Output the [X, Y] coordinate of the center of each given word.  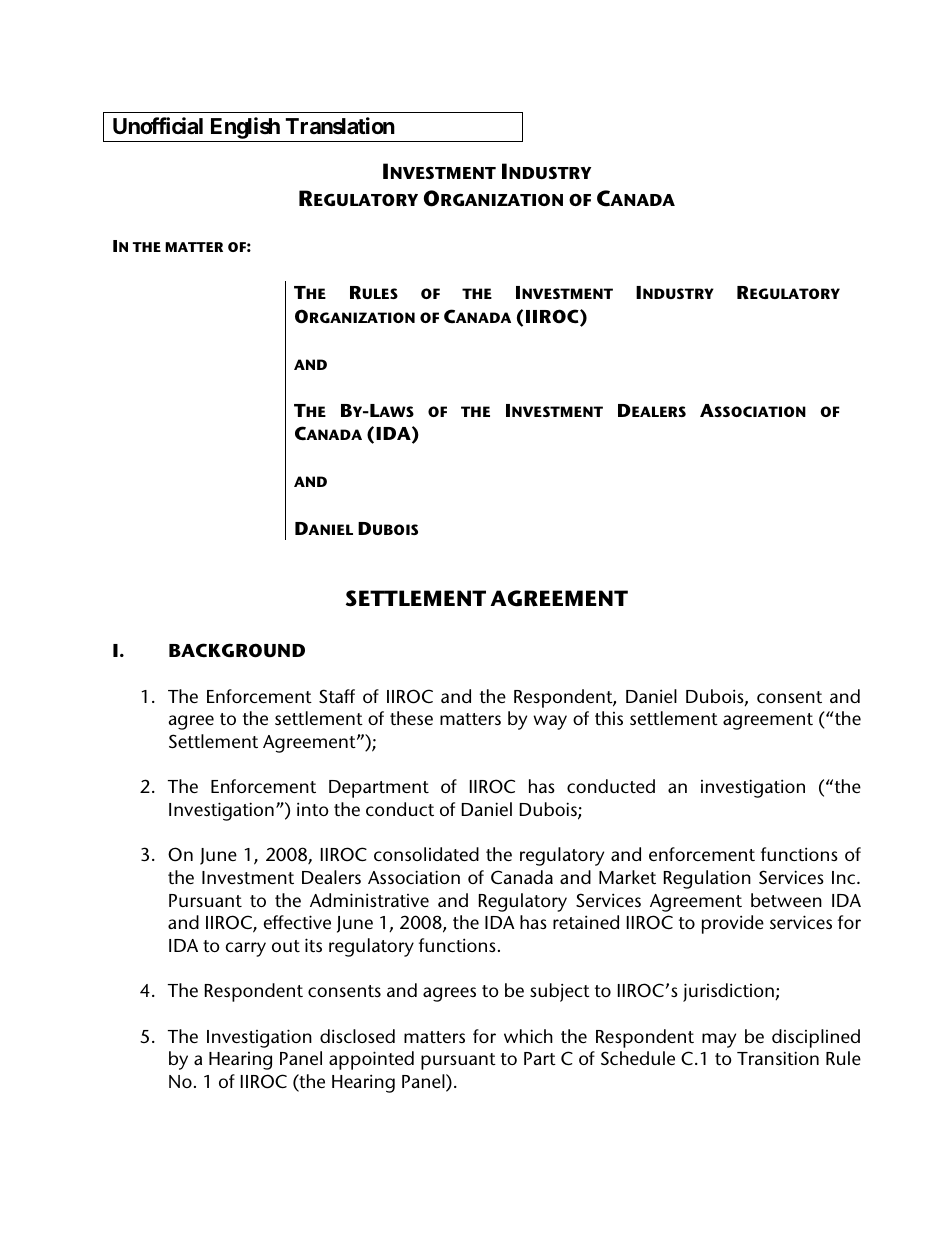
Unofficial [158, 126]
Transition [778, 1058]
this [609, 718]
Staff [337, 696]
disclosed [357, 1036]
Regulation [707, 879]
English [244, 129]
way [550, 722]
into [313, 809]
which [528, 1036]
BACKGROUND [237, 650]
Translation [340, 126]
